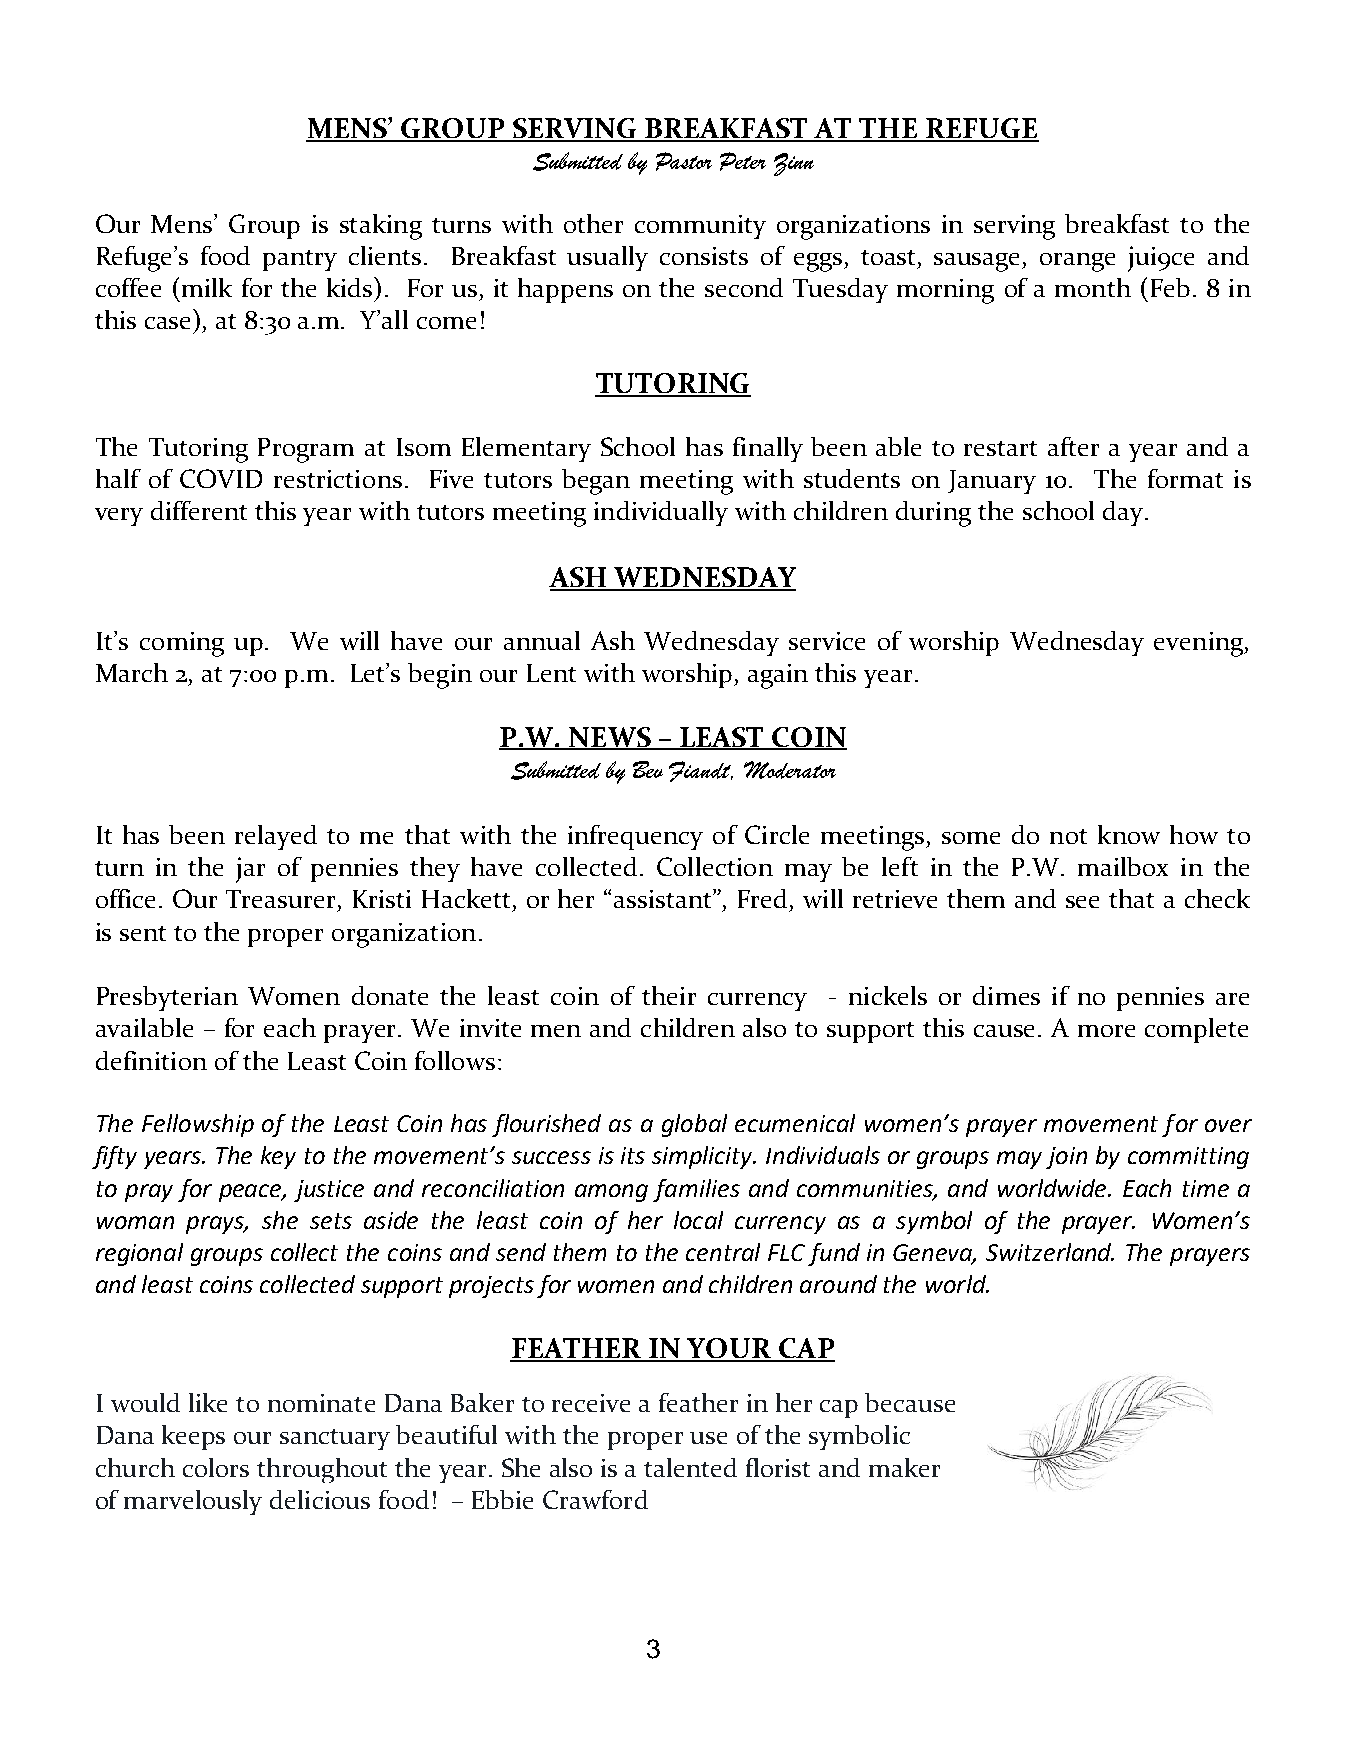 This page has height=1742, width=1346. Describe the element at coordinates (1068, 836) in the page. I see `not` at that location.
